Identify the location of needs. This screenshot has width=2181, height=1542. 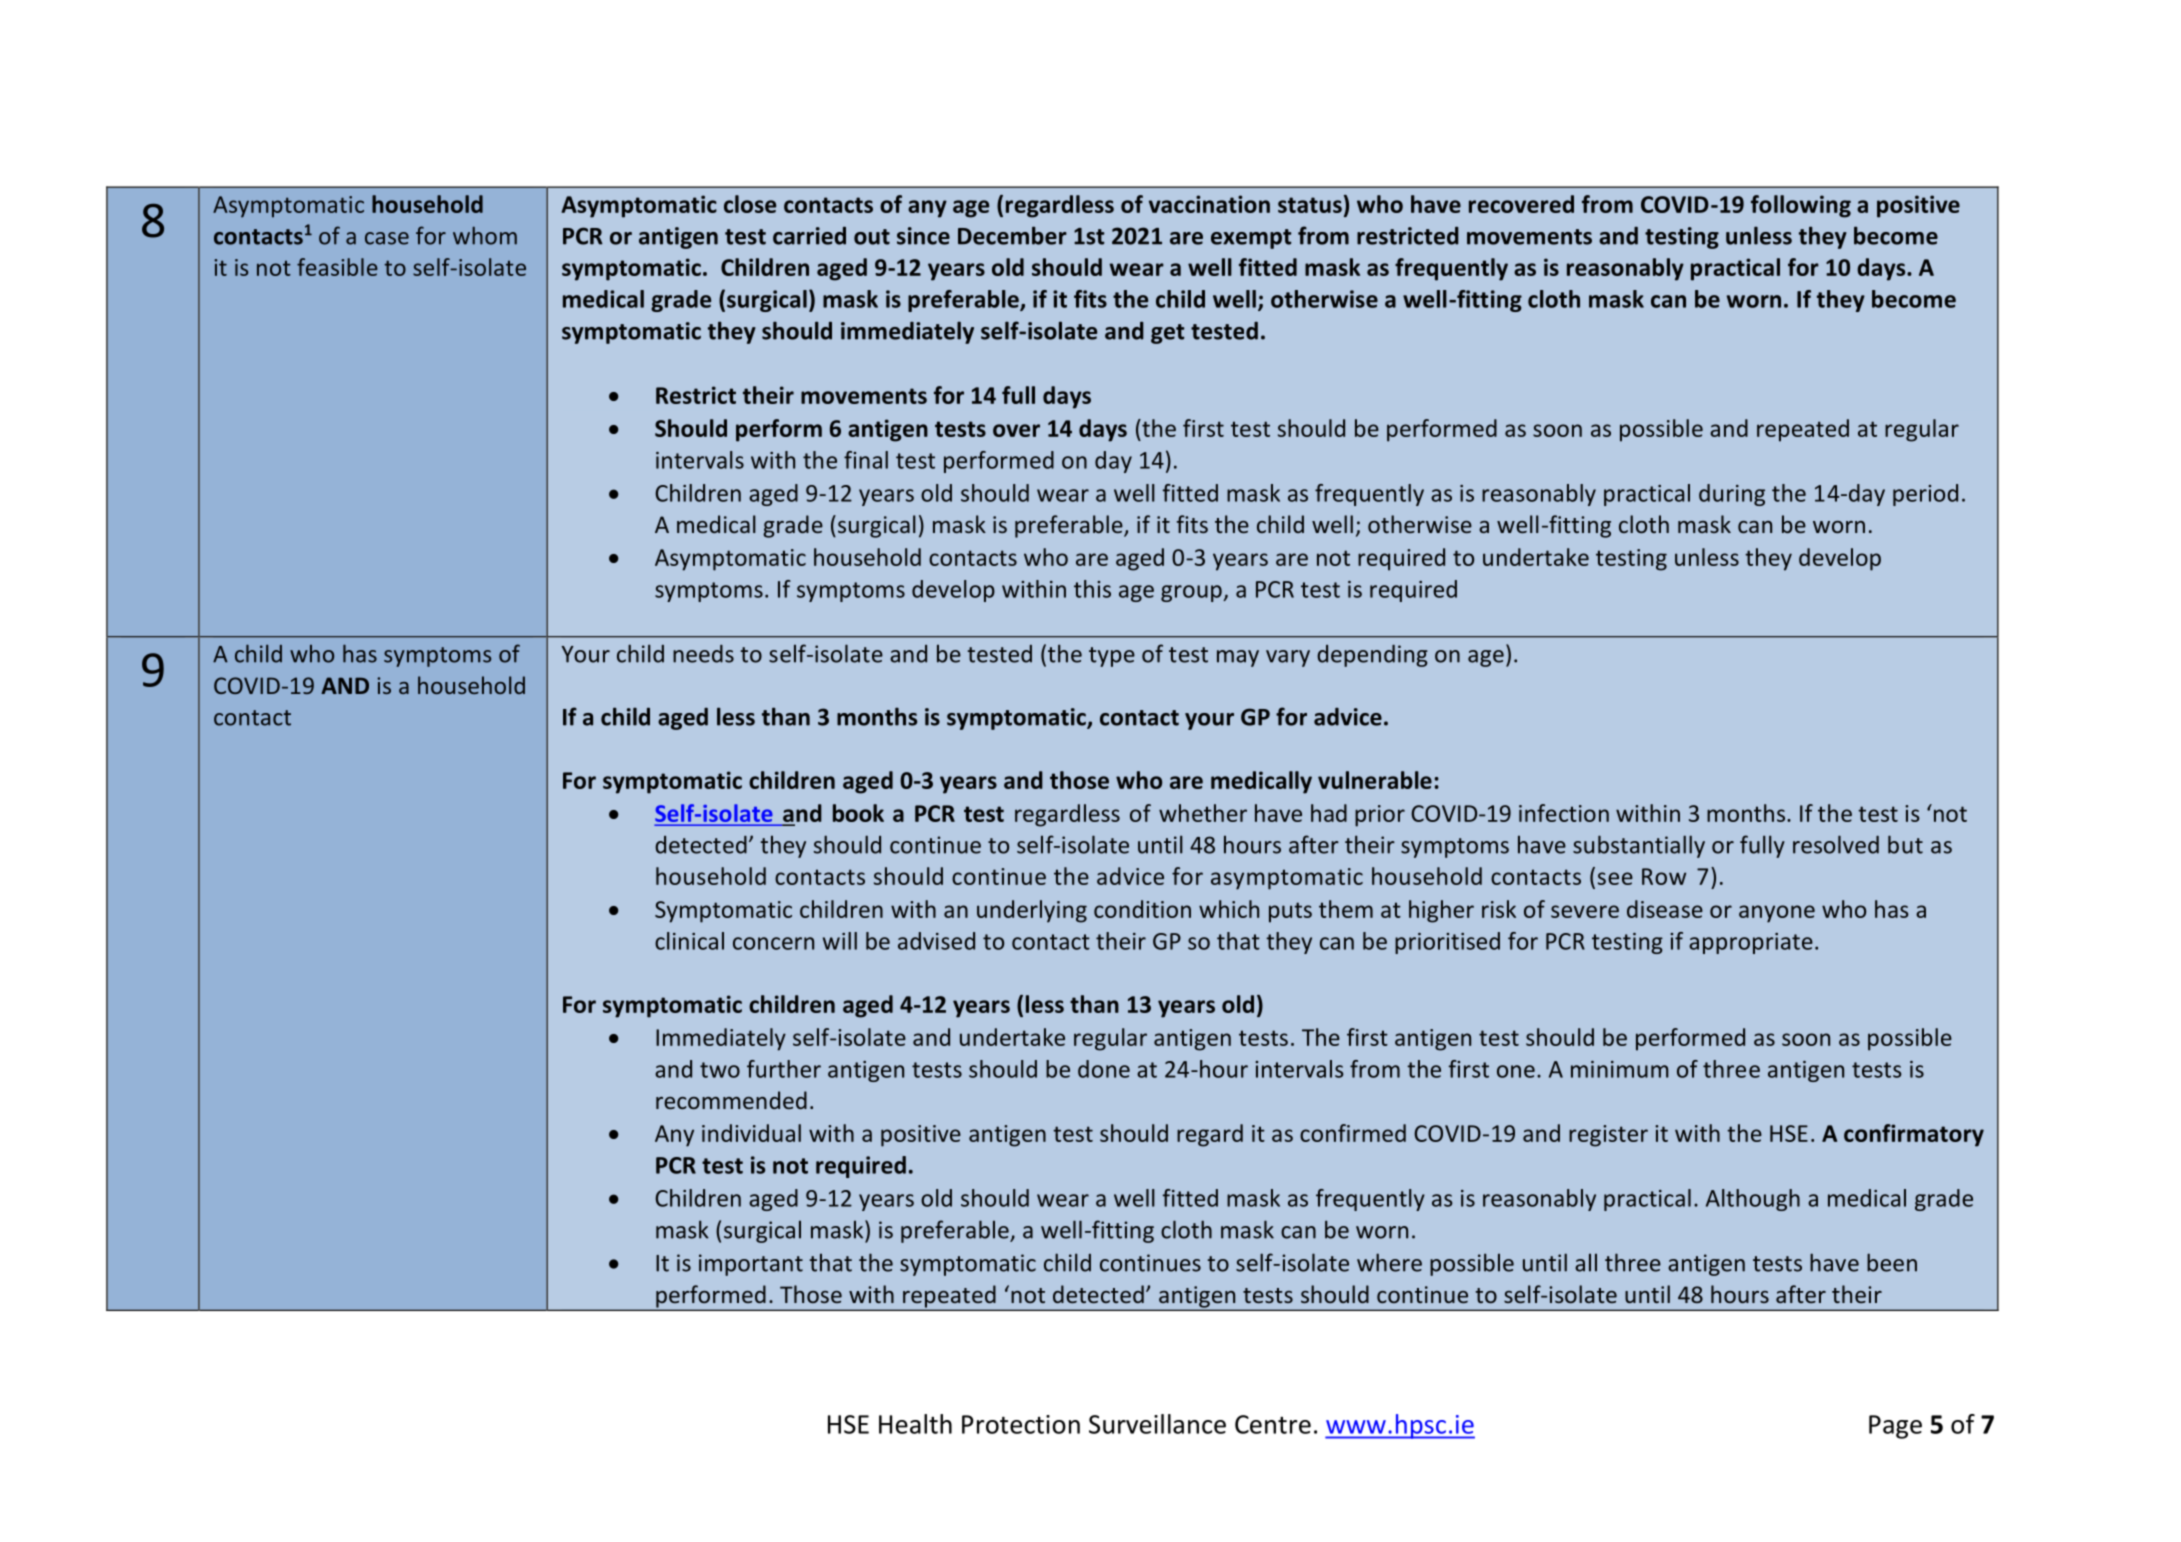
(703, 654).
